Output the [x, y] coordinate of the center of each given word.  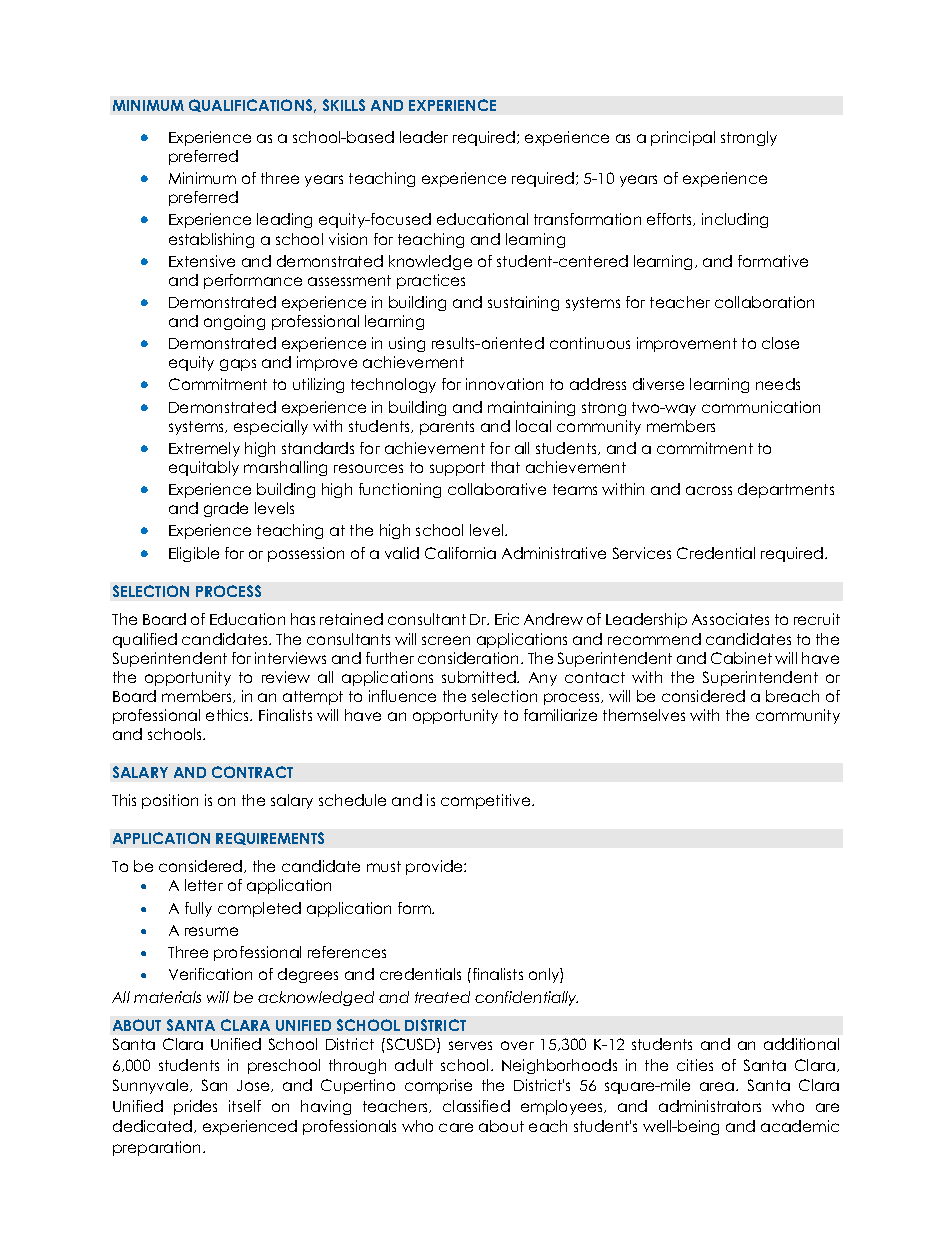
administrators [710, 1106]
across [709, 490]
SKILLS [344, 105]
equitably [204, 468]
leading [284, 220]
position [170, 801]
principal [683, 138]
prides [195, 1107]
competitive [487, 801]
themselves [644, 715]
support [457, 469]
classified [476, 1106]
